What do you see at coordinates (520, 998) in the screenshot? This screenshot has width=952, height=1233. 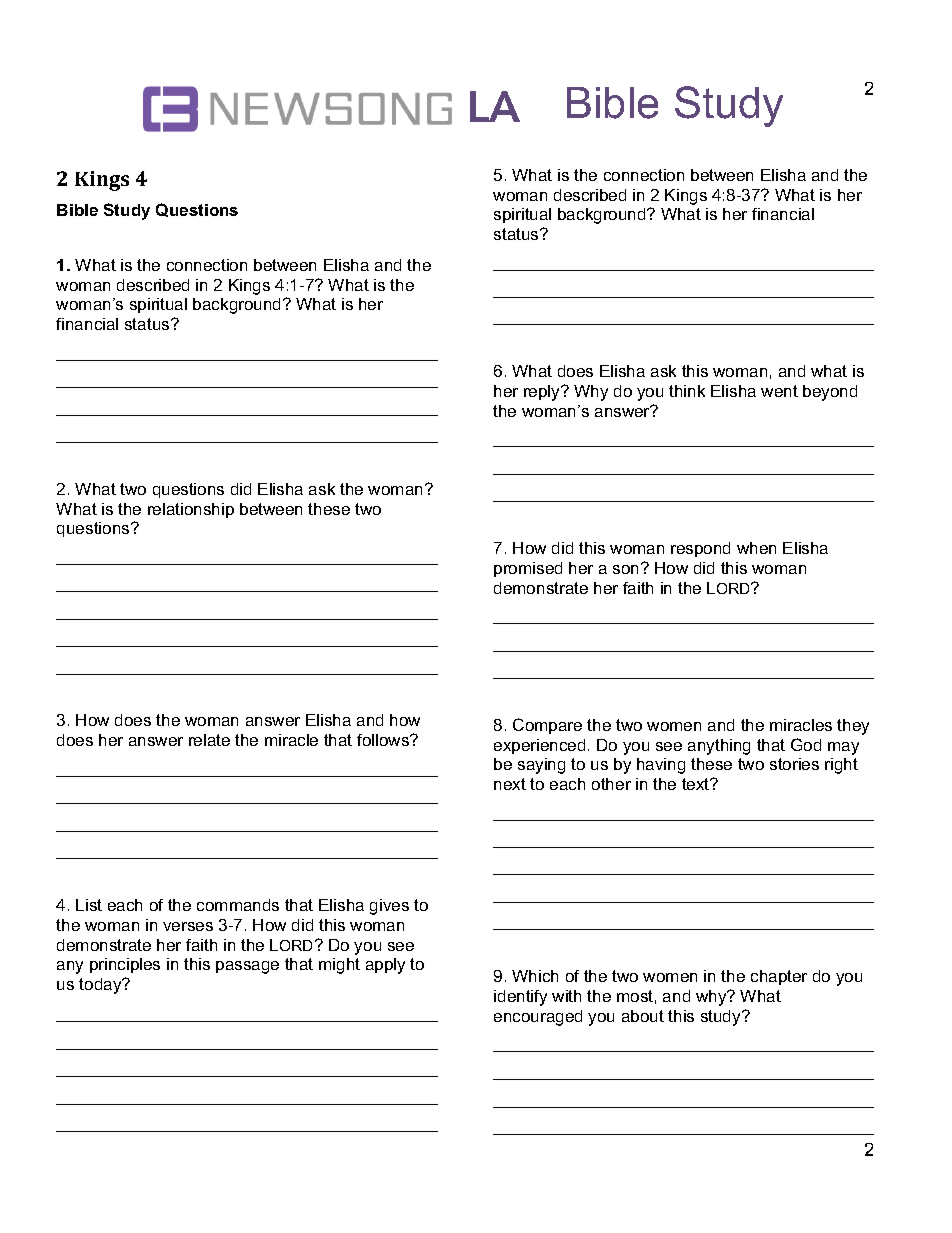 I see `identify` at bounding box center [520, 998].
